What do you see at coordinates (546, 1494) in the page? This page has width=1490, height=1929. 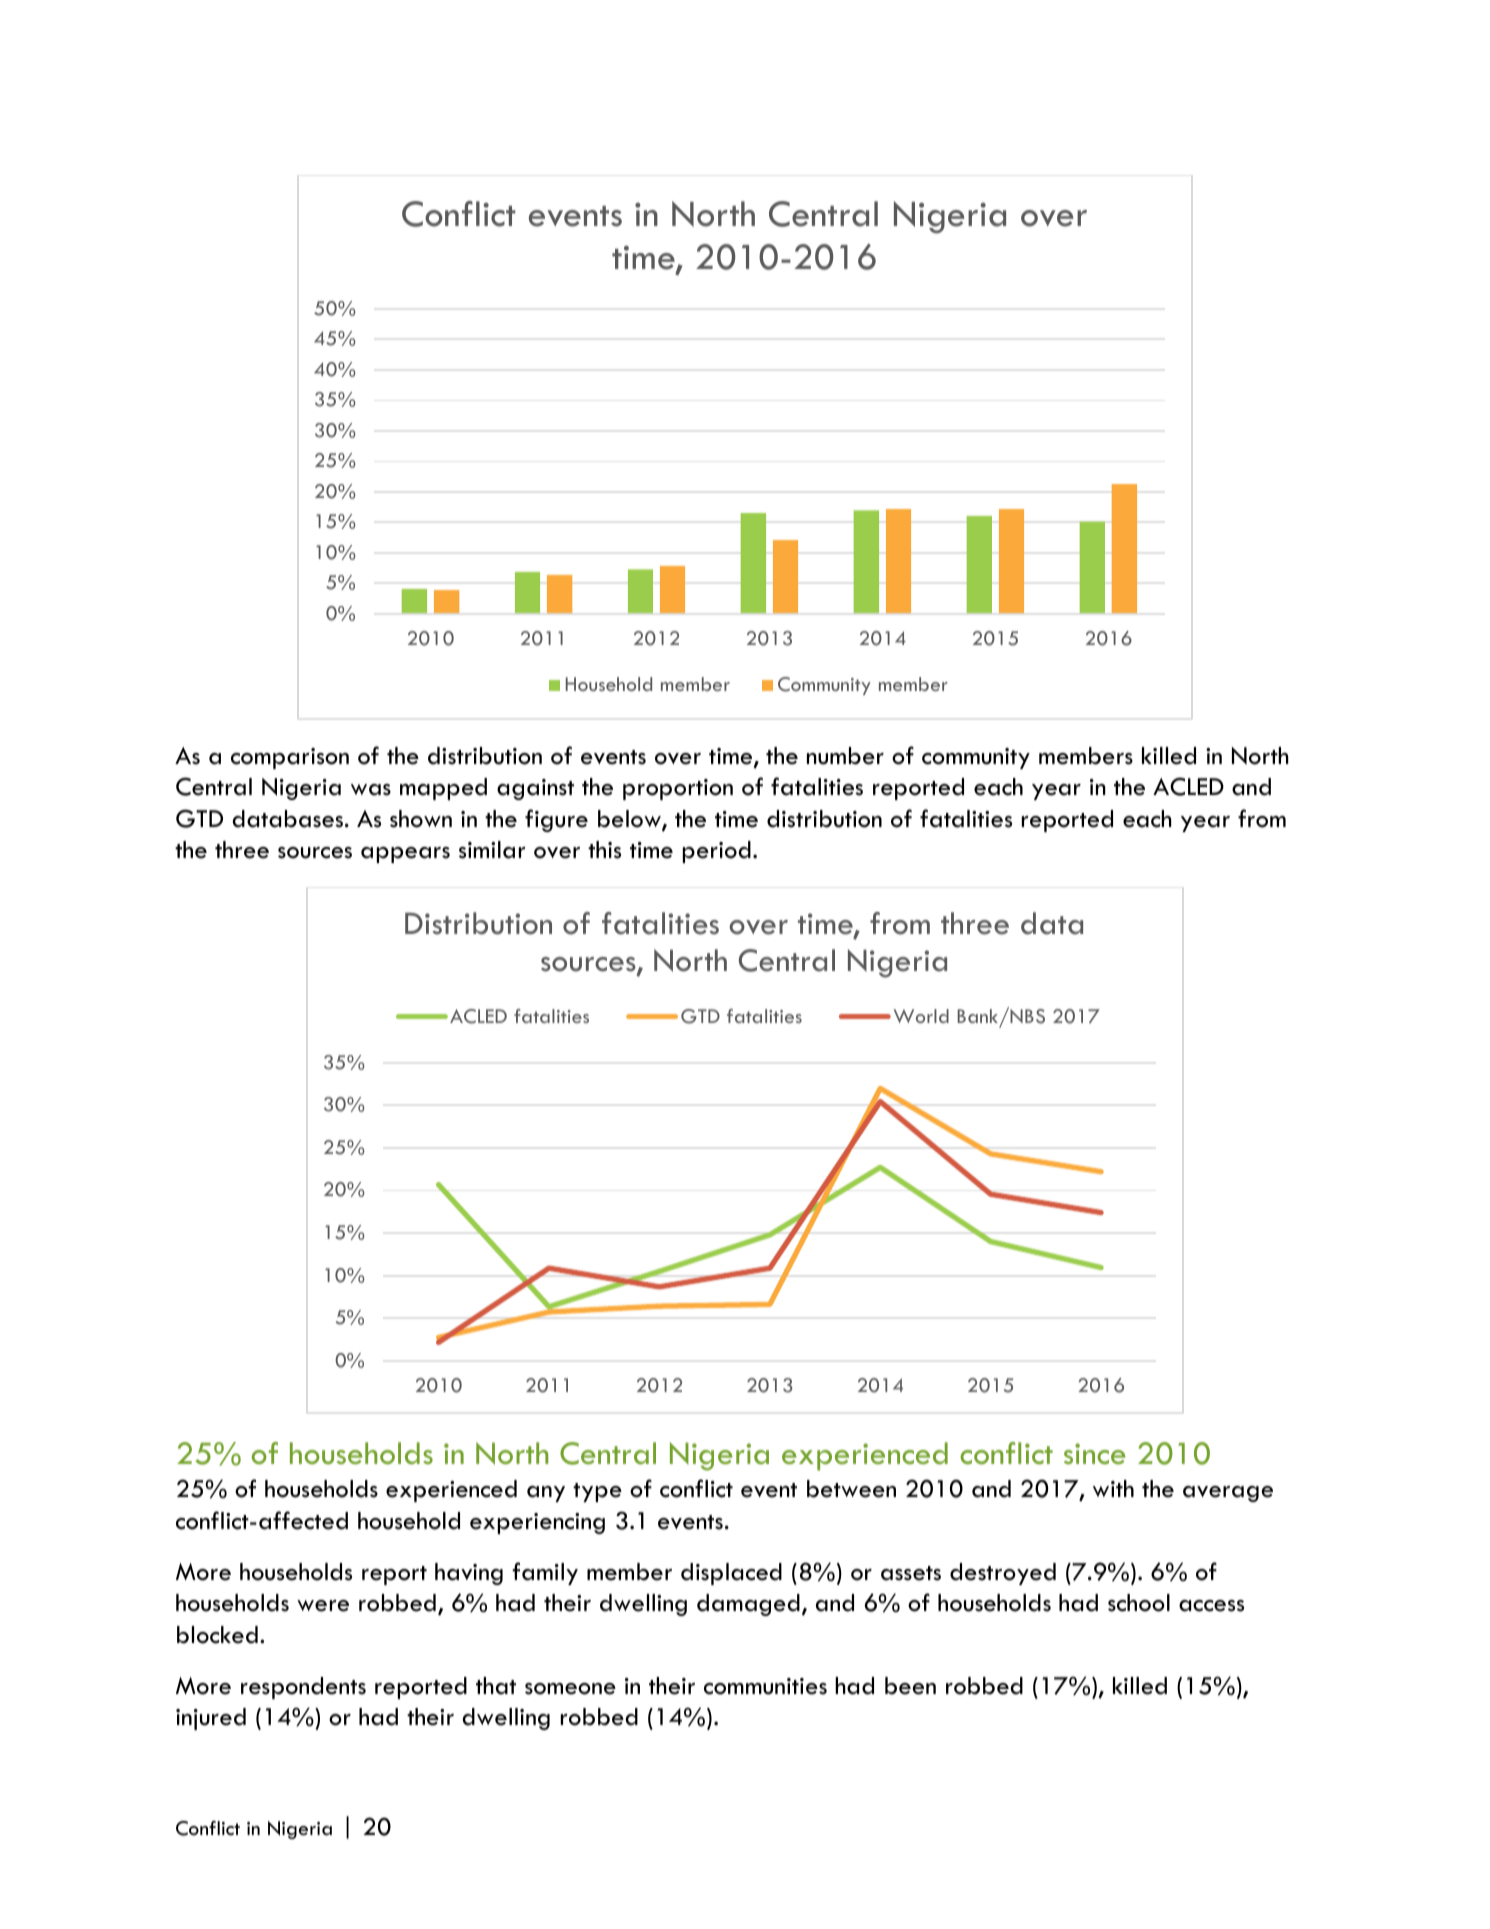 I see `any` at bounding box center [546, 1494].
